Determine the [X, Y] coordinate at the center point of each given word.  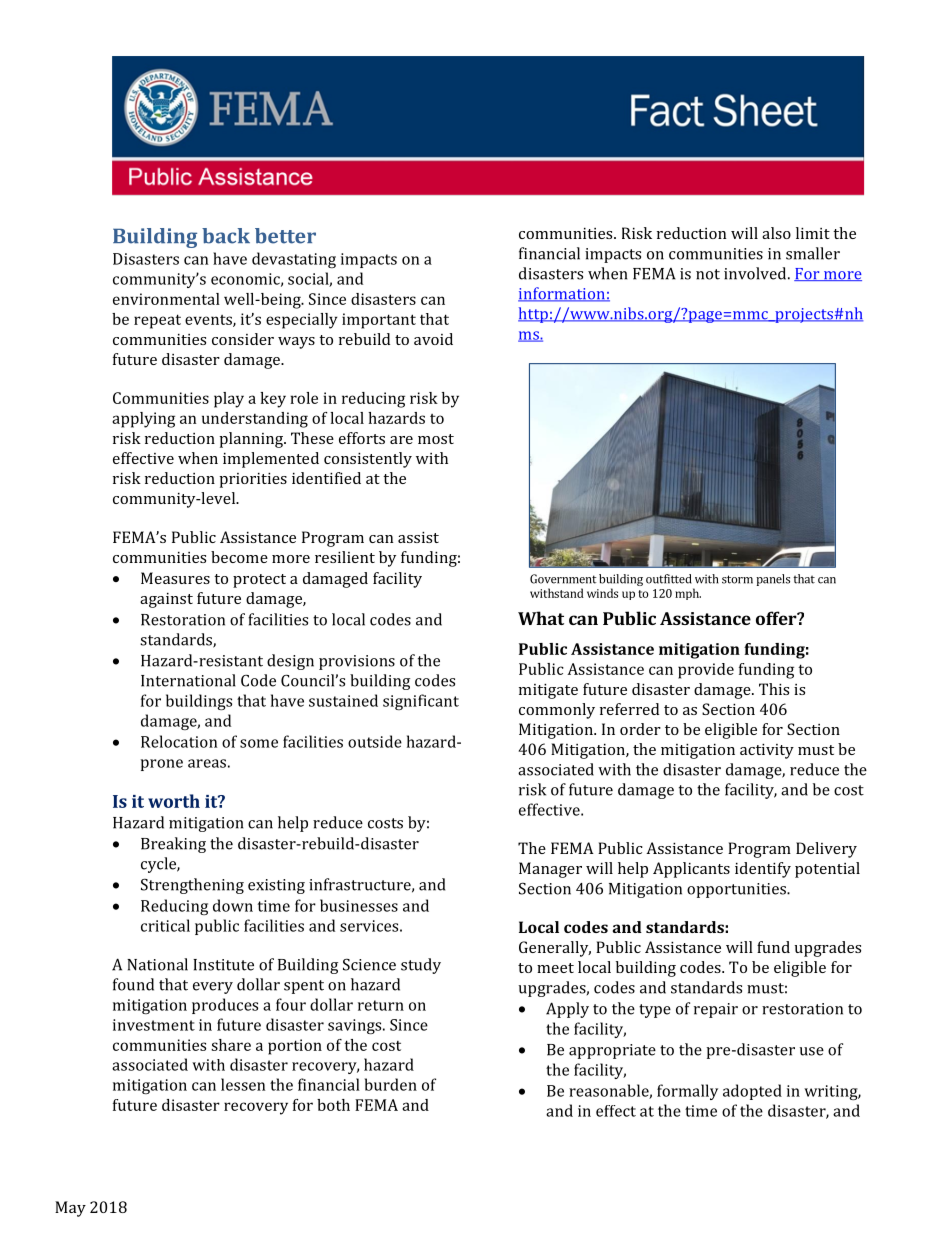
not [708, 274]
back [226, 236]
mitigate [548, 691]
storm [737, 579]
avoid [433, 339]
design [290, 662]
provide [706, 671]
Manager [550, 870]
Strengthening [192, 886]
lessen [243, 1084]
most [436, 439]
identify [763, 870]
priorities [253, 480]
